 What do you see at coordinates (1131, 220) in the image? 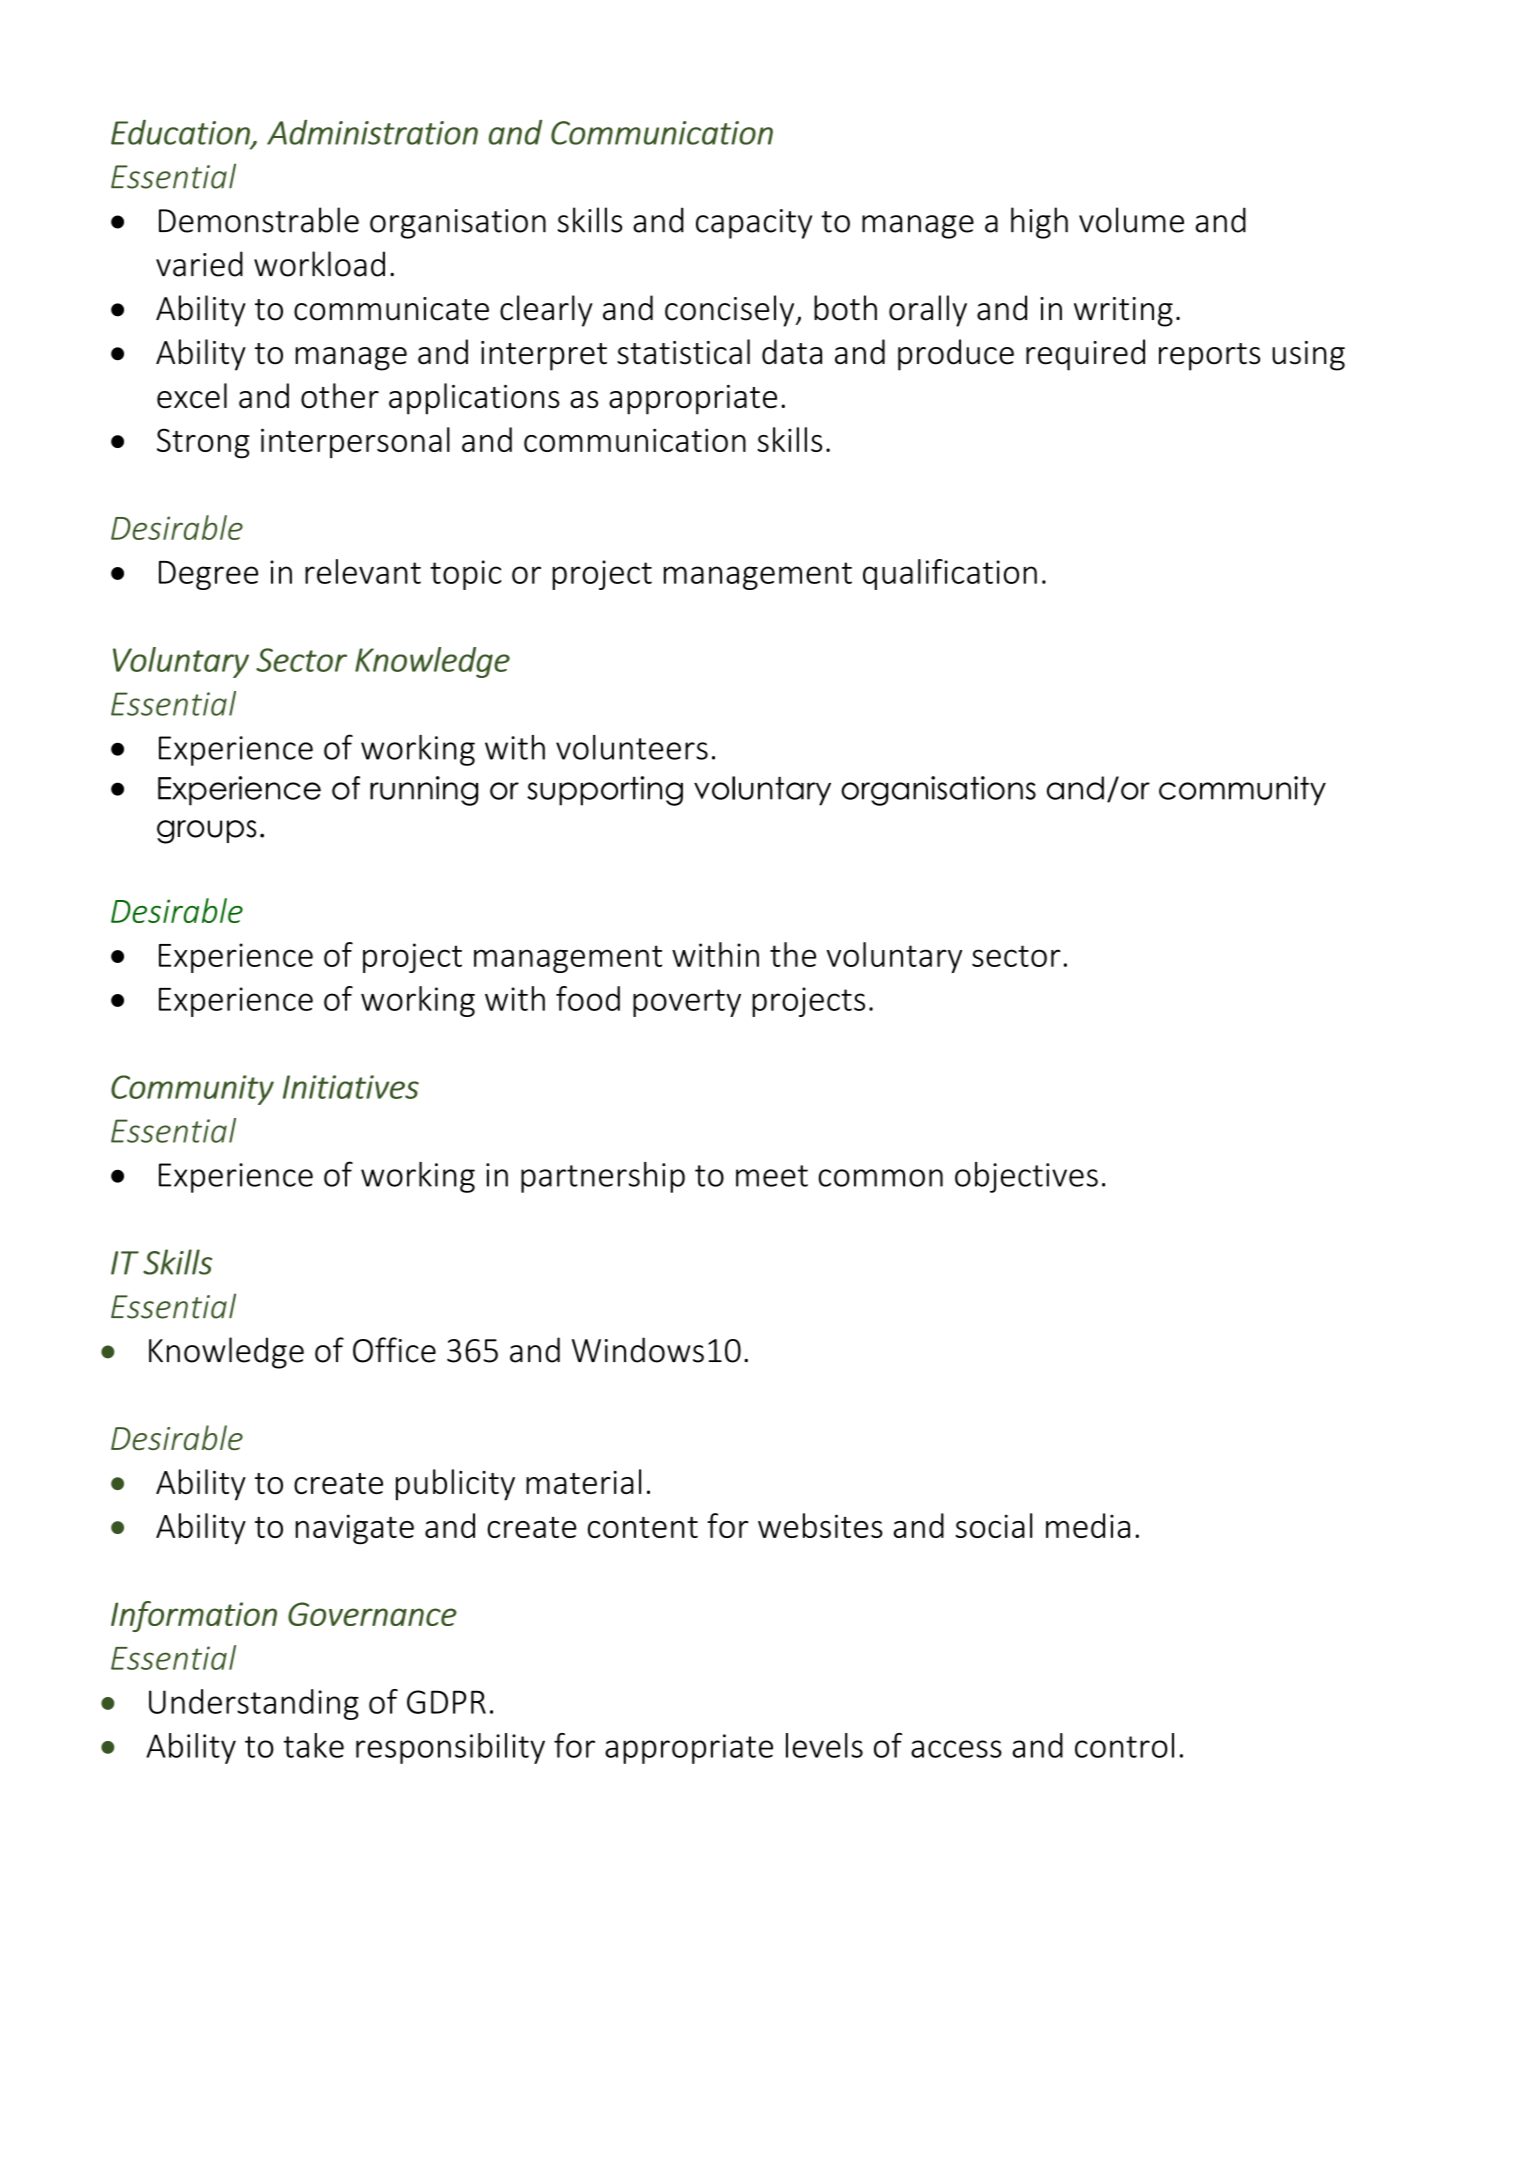
I see `volume` at bounding box center [1131, 220].
